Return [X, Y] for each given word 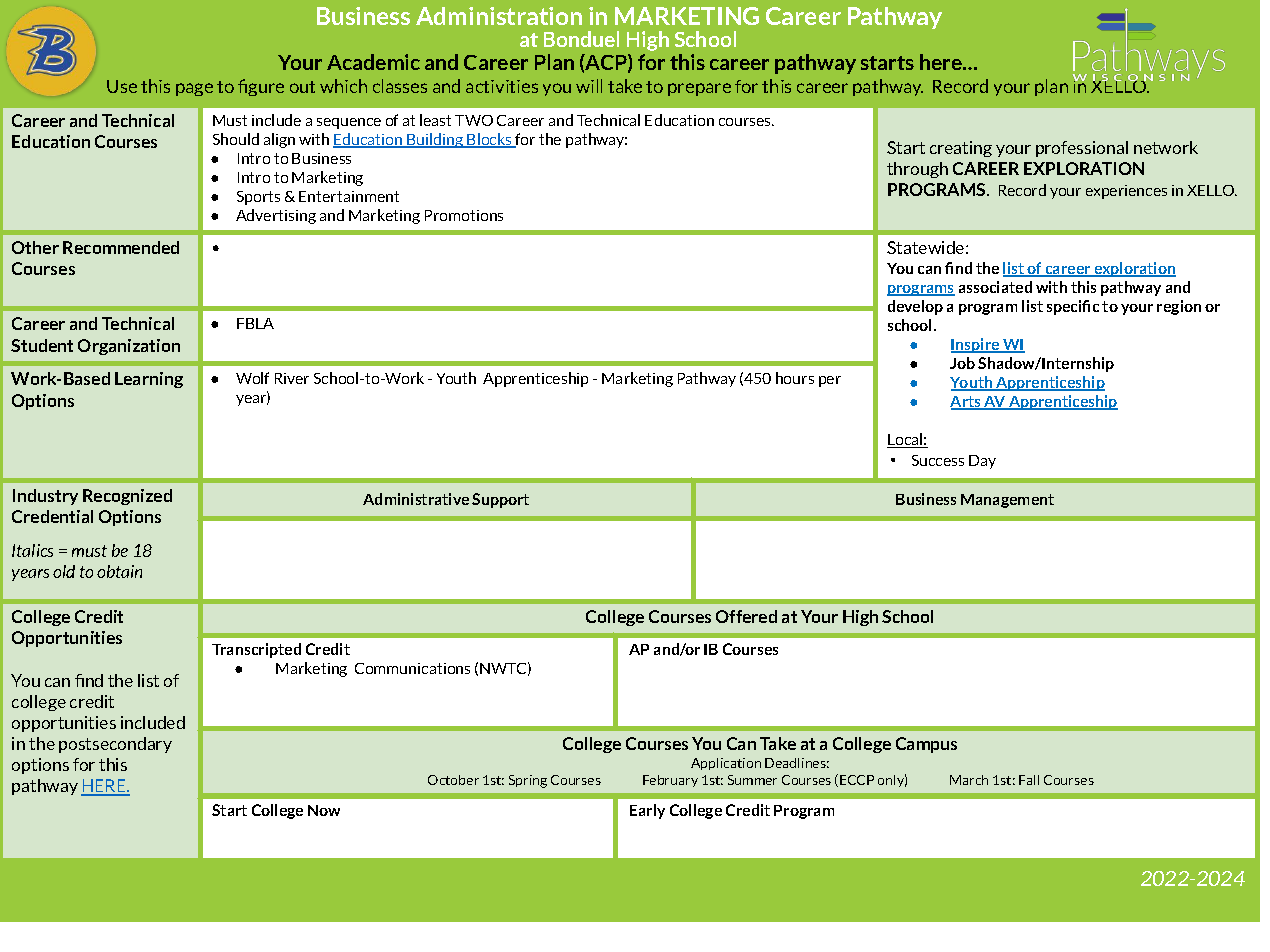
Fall [1029, 780]
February [670, 781]
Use [122, 86]
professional [1082, 149]
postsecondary [115, 745]
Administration [499, 16]
